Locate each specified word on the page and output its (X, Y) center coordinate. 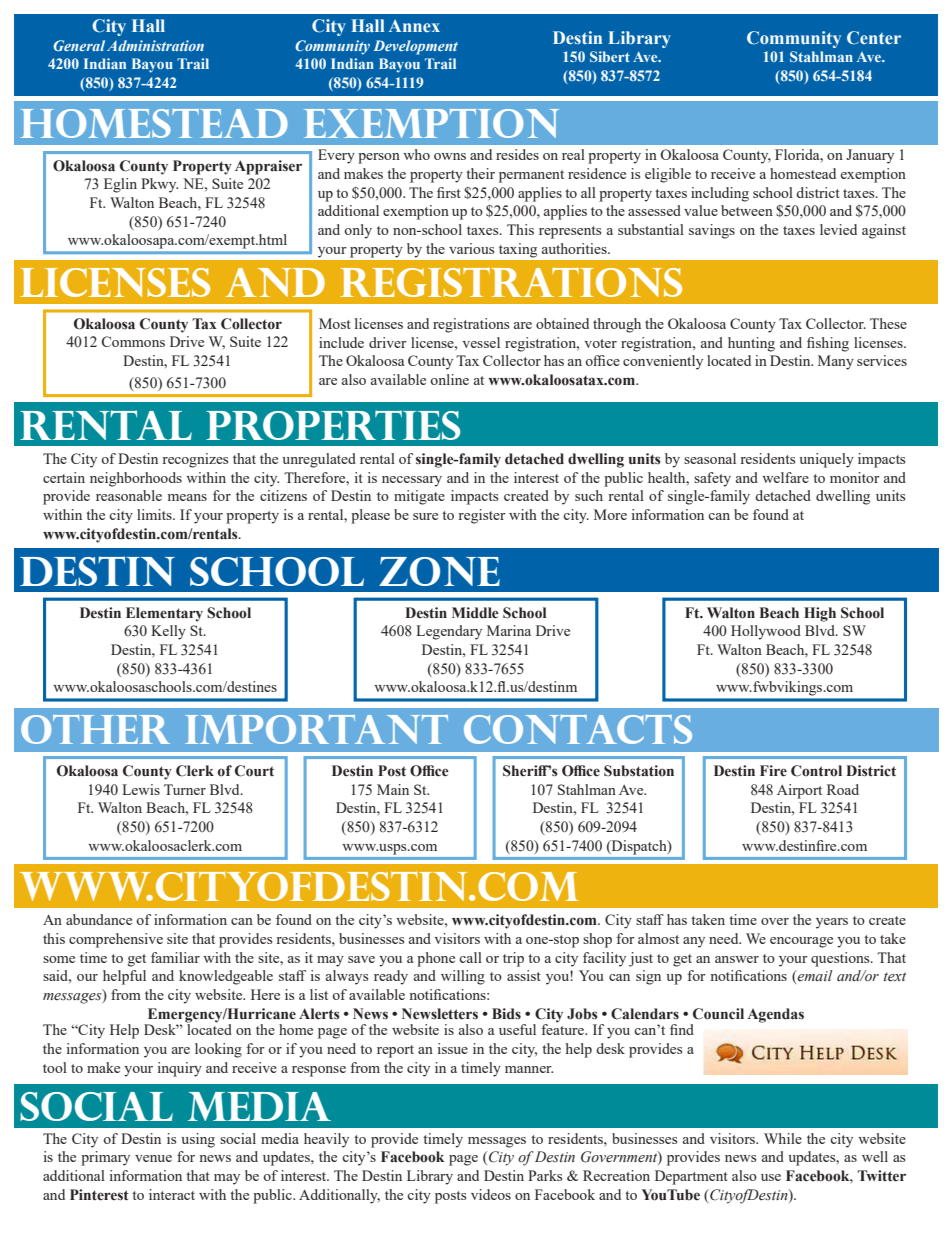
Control (816, 771)
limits (155, 514)
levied (838, 229)
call (470, 957)
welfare (785, 477)
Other (95, 729)
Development (416, 47)
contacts (578, 729)
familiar (175, 957)
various (471, 248)
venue (153, 1158)
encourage (801, 942)
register (482, 516)
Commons (133, 341)
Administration (155, 45)
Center (874, 38)
